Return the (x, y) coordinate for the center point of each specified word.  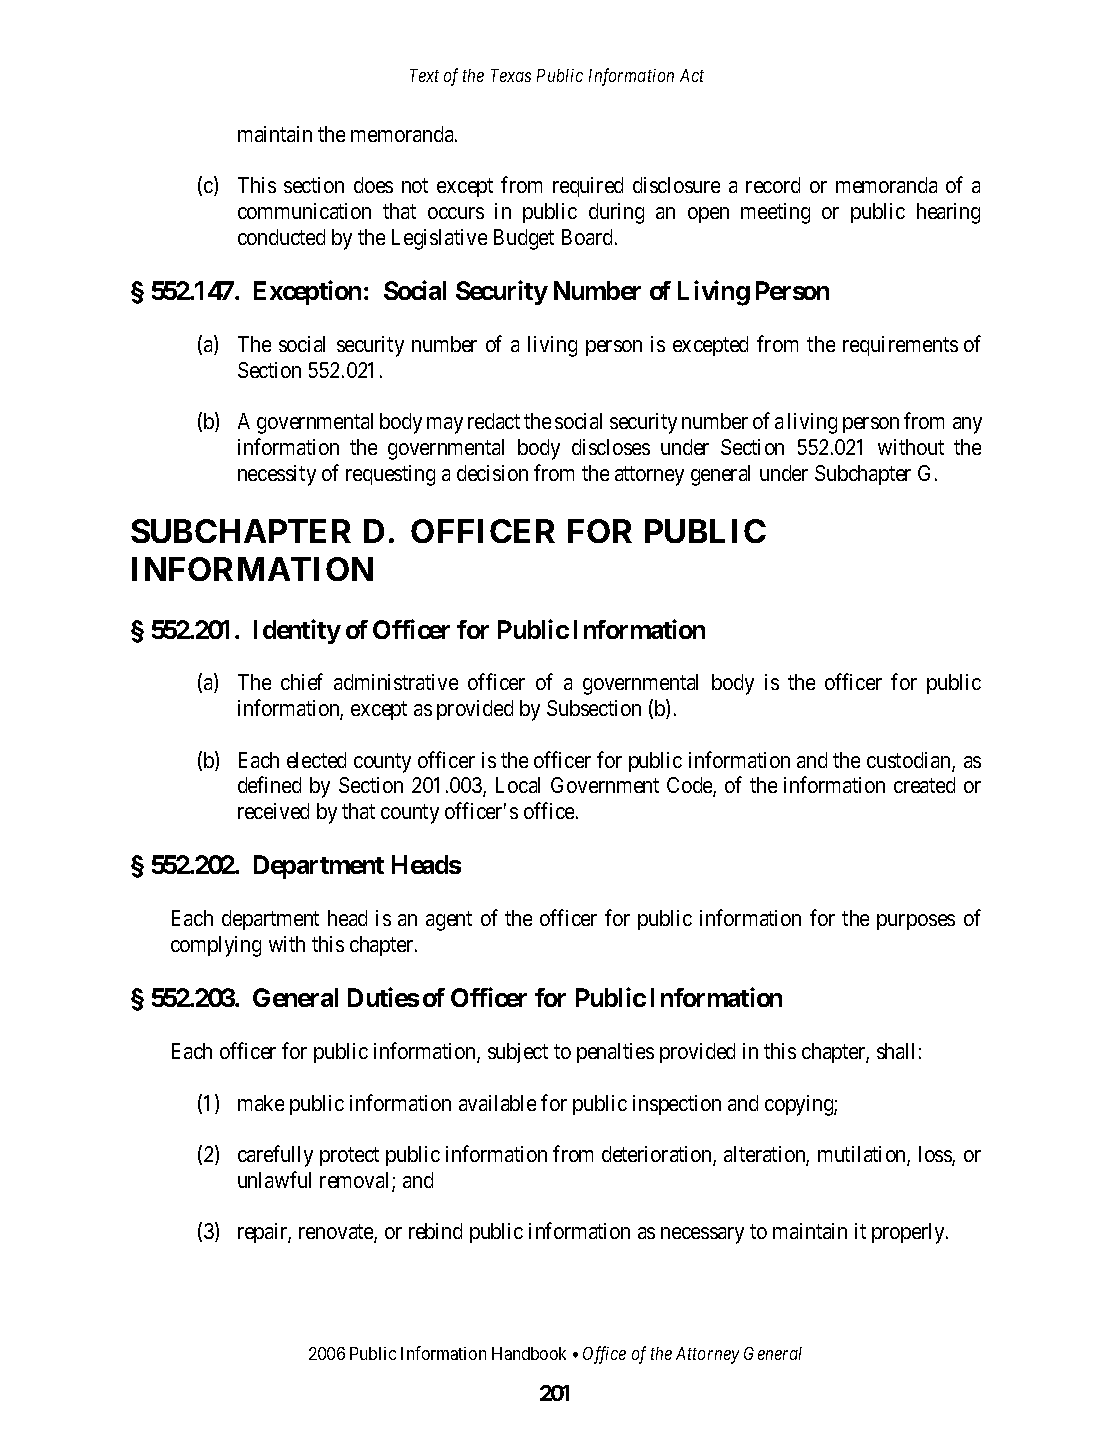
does (373, 185)
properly (910, 1233)
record (773, 185)
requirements (900, 346)
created (924, 785)
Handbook (529, 1353)
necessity (277, 475)
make (261, 1103)
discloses (611, 447)
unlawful (274, 1179)
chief (302, 682)
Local (518, 785)
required (588, 187)
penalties (615, 1053)
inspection (677, 1105)
